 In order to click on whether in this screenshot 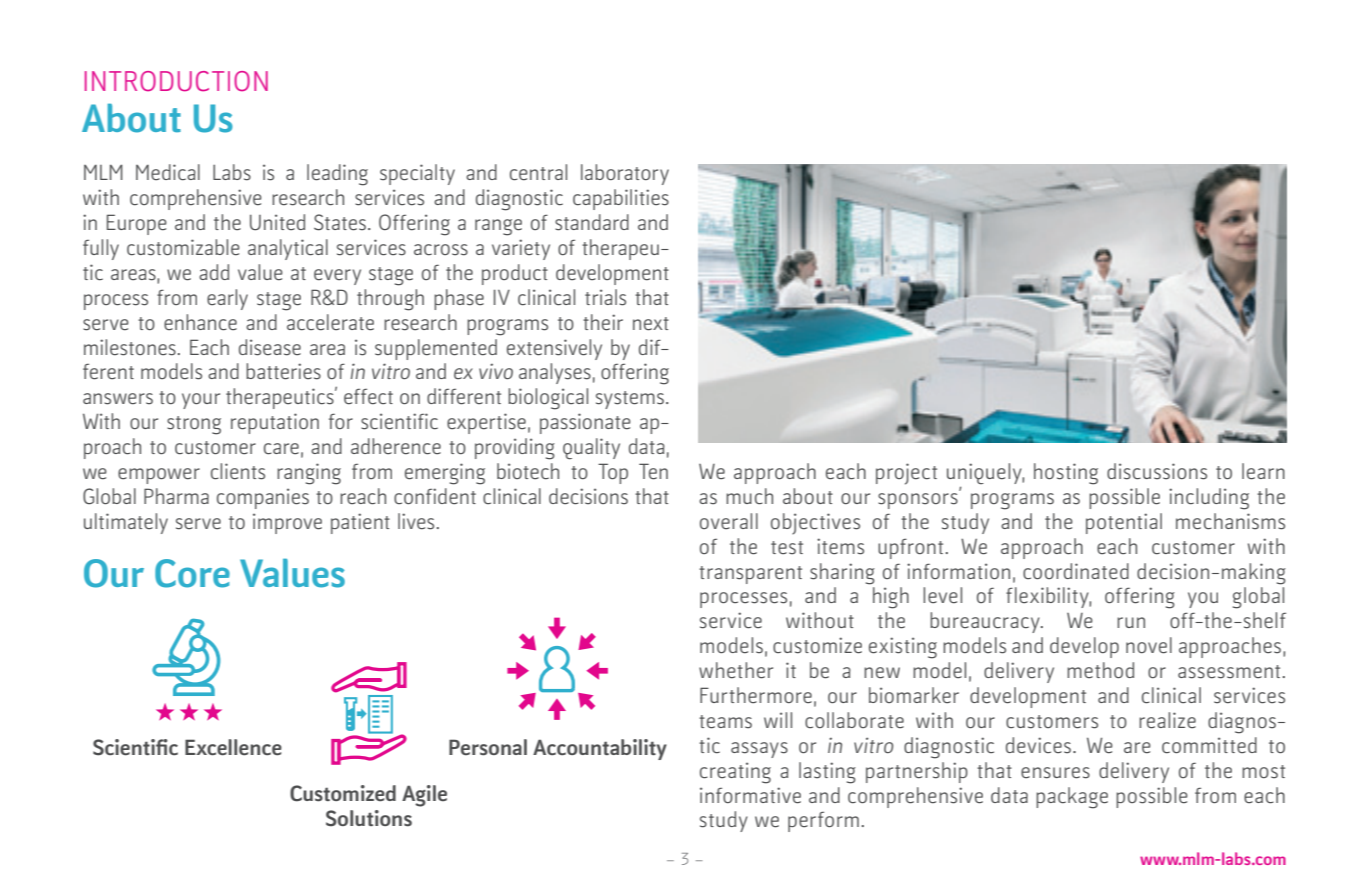, I will do `click(736, 670)`.
